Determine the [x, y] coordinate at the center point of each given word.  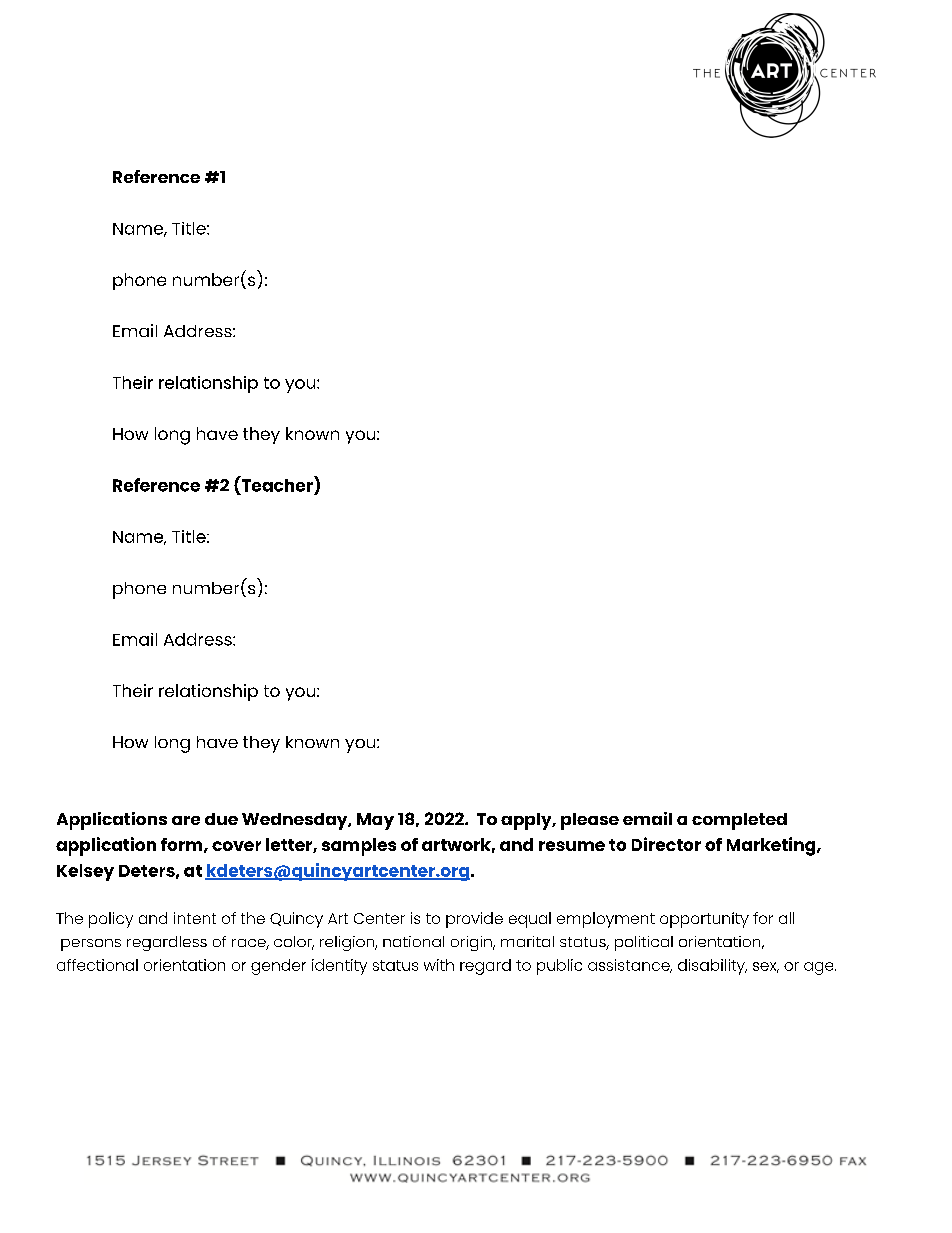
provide [474, 920]
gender [278, 967]
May [375, 821]
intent [195, 918]
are [186, 820]
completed [739, 821]
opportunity [704, 920]
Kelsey [85, 872]
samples [359, 847]
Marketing [772, 846]
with [439, 965]
